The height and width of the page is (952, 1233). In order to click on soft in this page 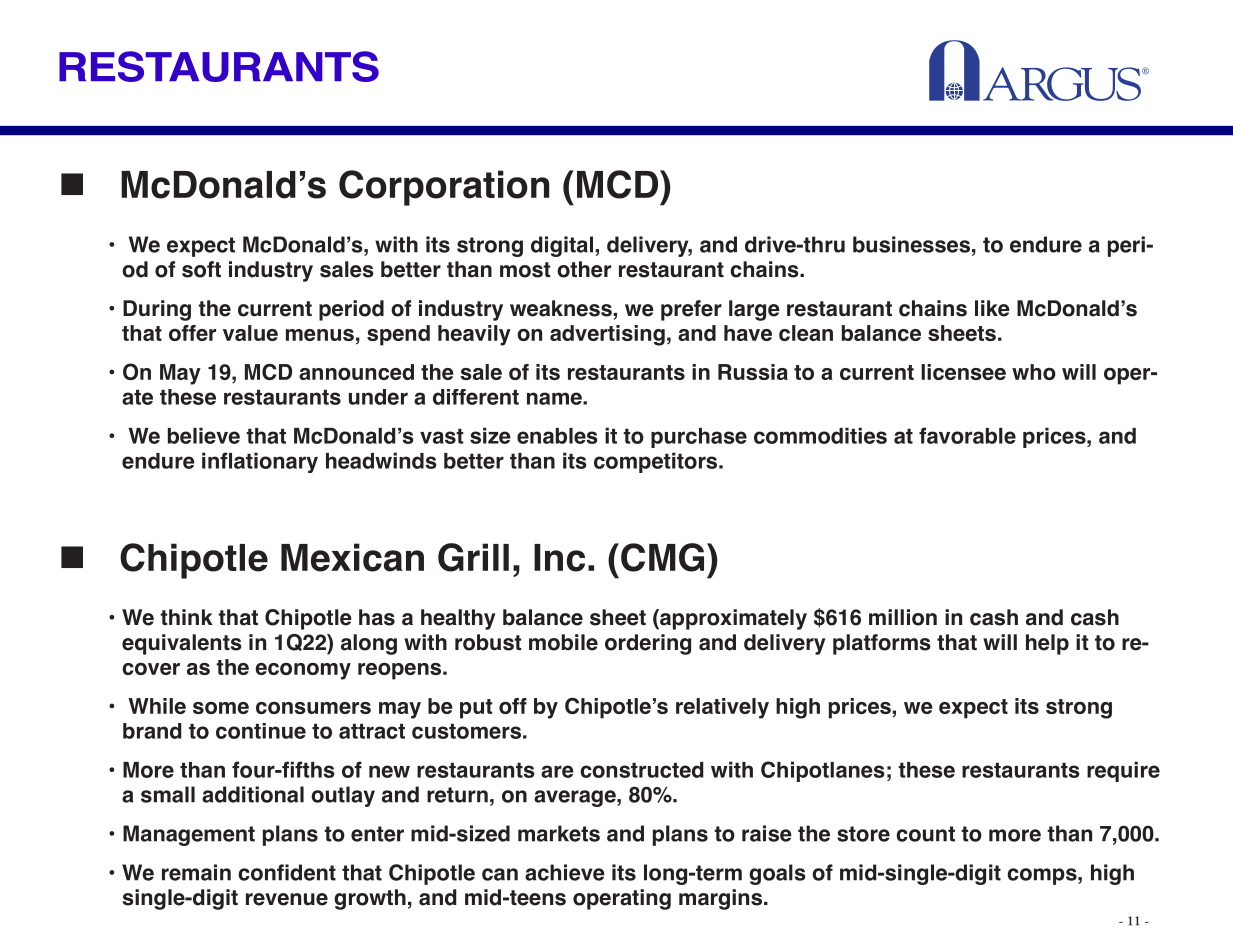, I will do `click(201, 269)`.
